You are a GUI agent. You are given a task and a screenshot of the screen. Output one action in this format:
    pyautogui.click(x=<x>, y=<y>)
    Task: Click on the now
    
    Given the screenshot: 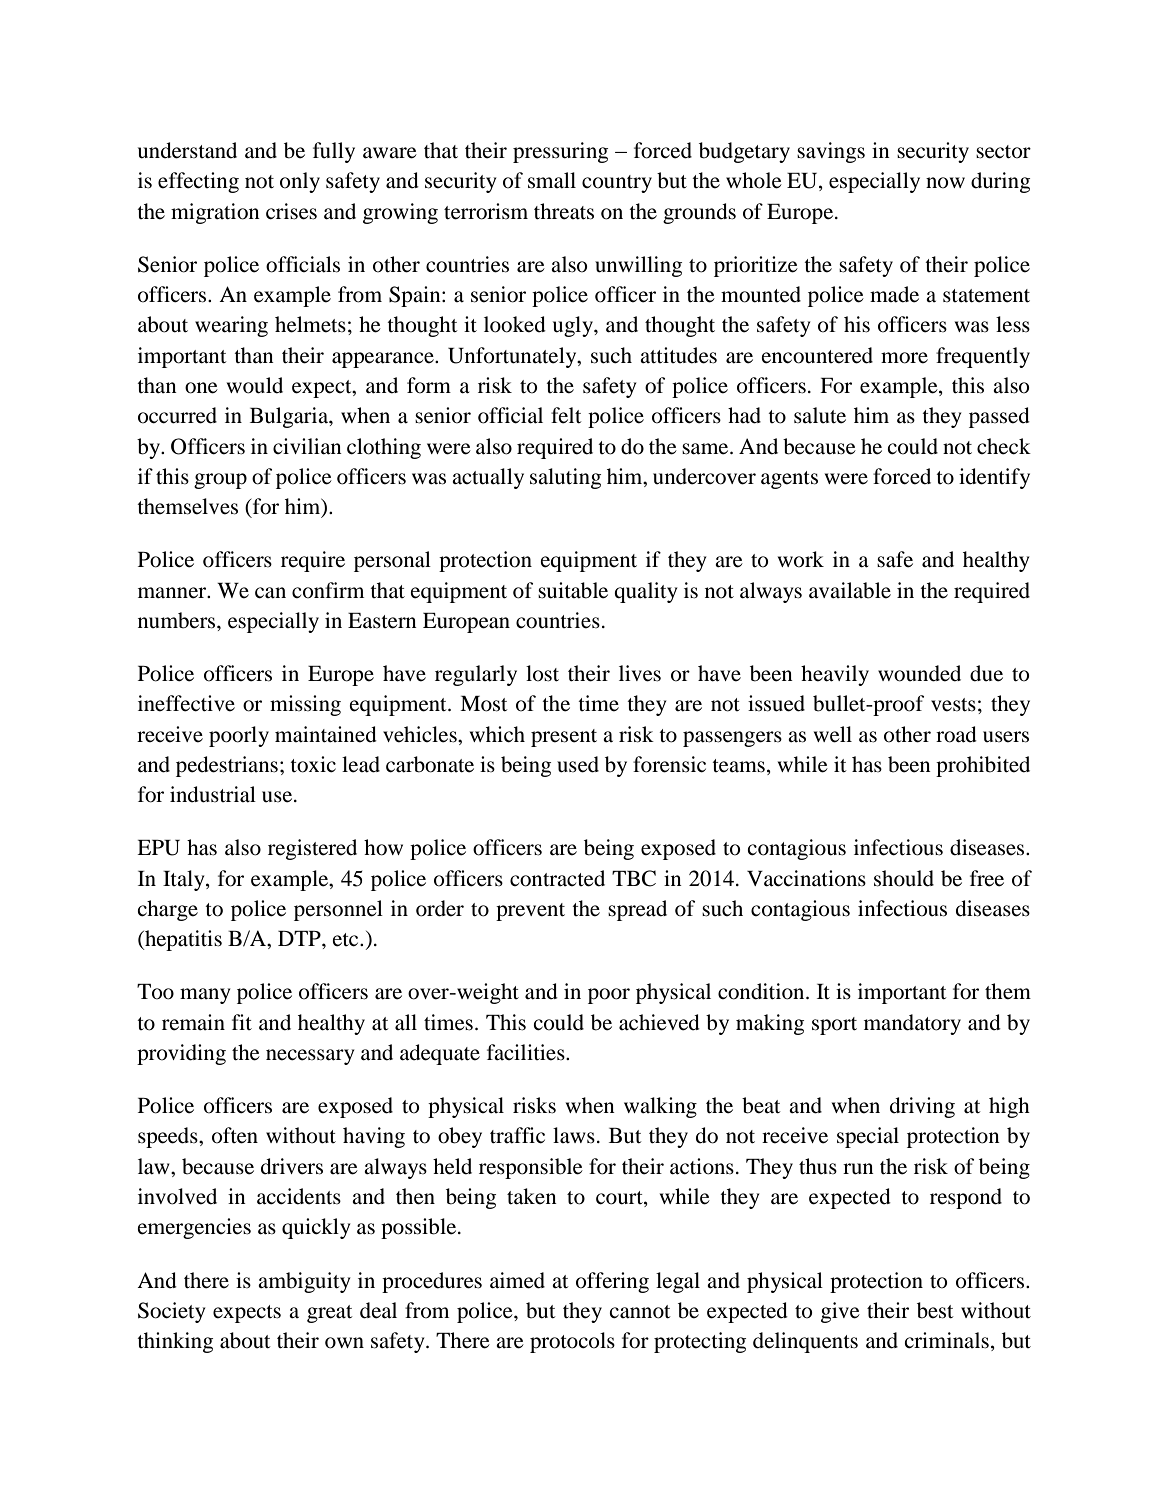 What is the action you would take?
    pyautogui.click(x=945, y=183)
